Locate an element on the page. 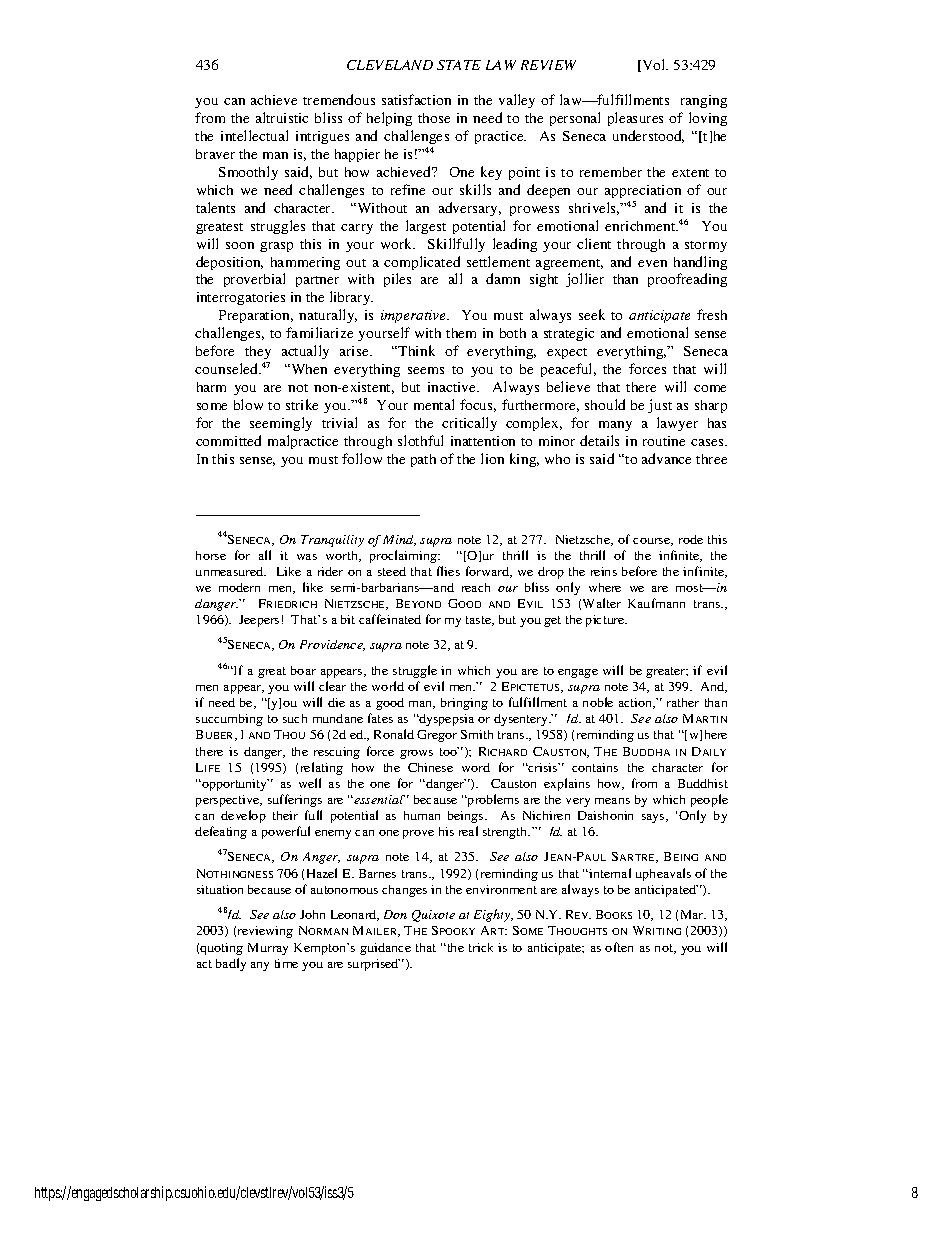 This document has width=952, height=1233. often is located at coordinates (619, 947).
